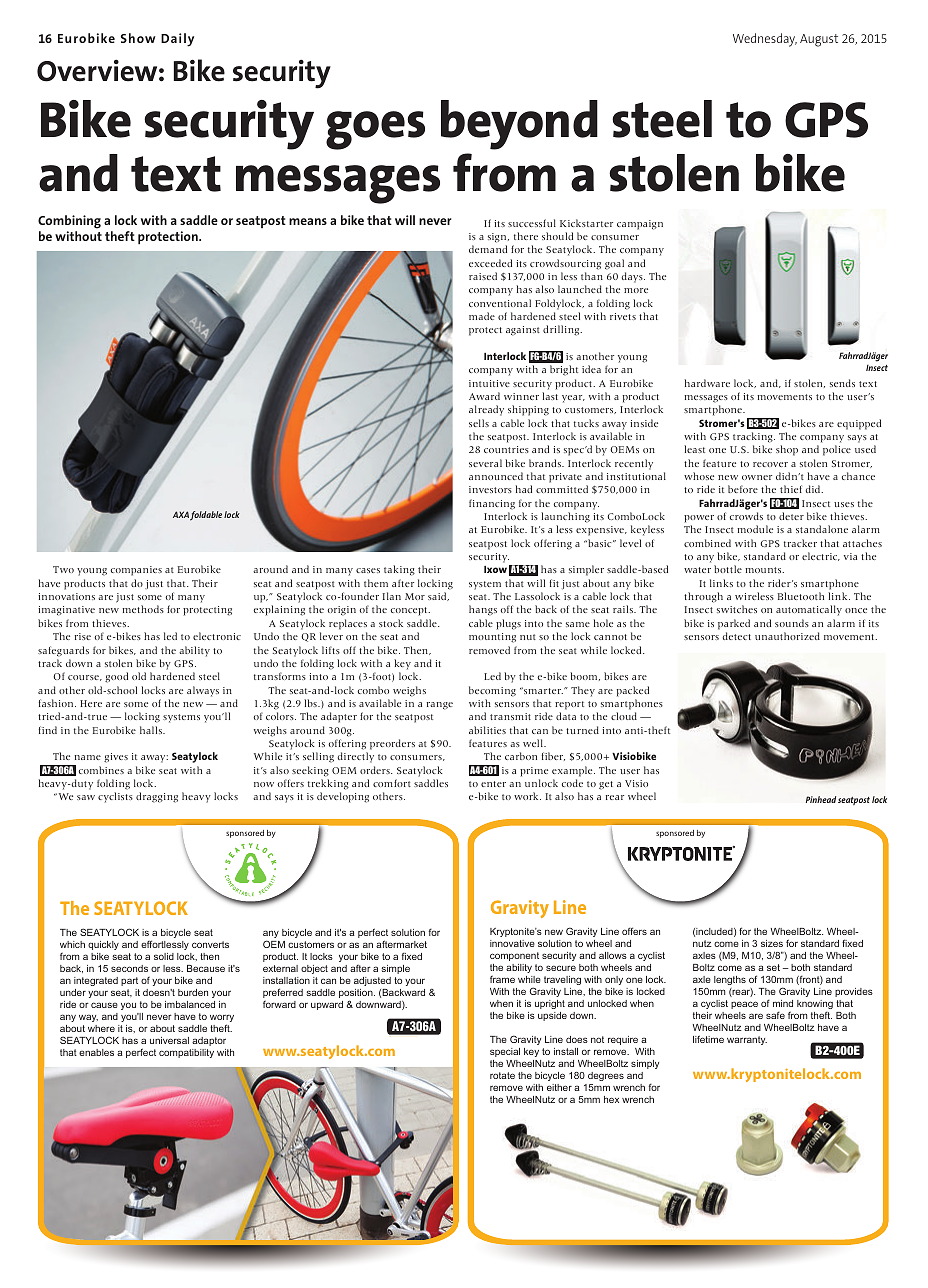  Describe the element at coordinates (484, 396) in the screenshot. I see `Award` at that location.
